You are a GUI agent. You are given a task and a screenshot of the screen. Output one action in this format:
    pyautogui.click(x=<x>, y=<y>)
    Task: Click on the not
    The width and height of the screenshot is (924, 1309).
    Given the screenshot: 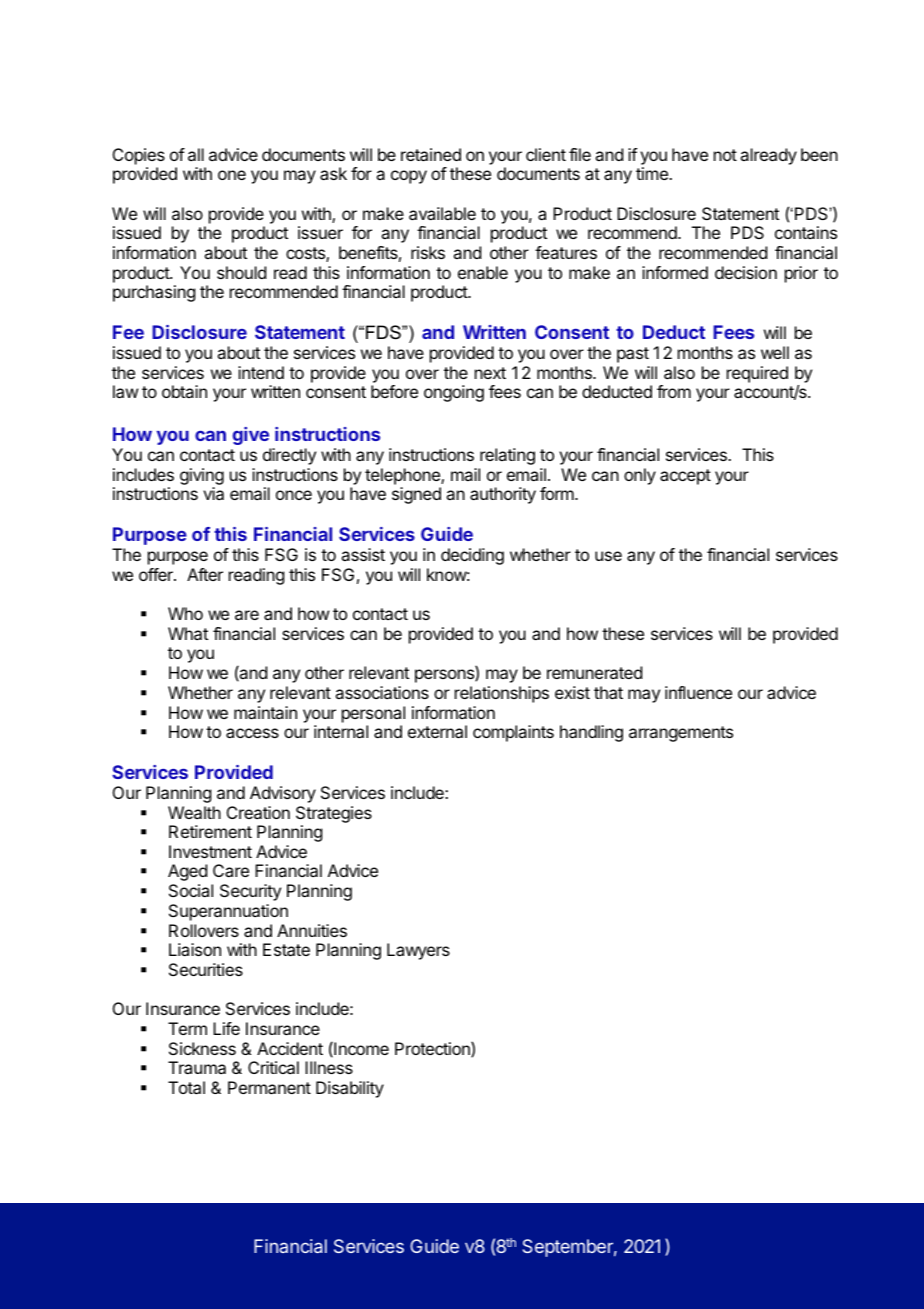 What is the action you would take?
    pyautogui.click(x=725, y=155)
